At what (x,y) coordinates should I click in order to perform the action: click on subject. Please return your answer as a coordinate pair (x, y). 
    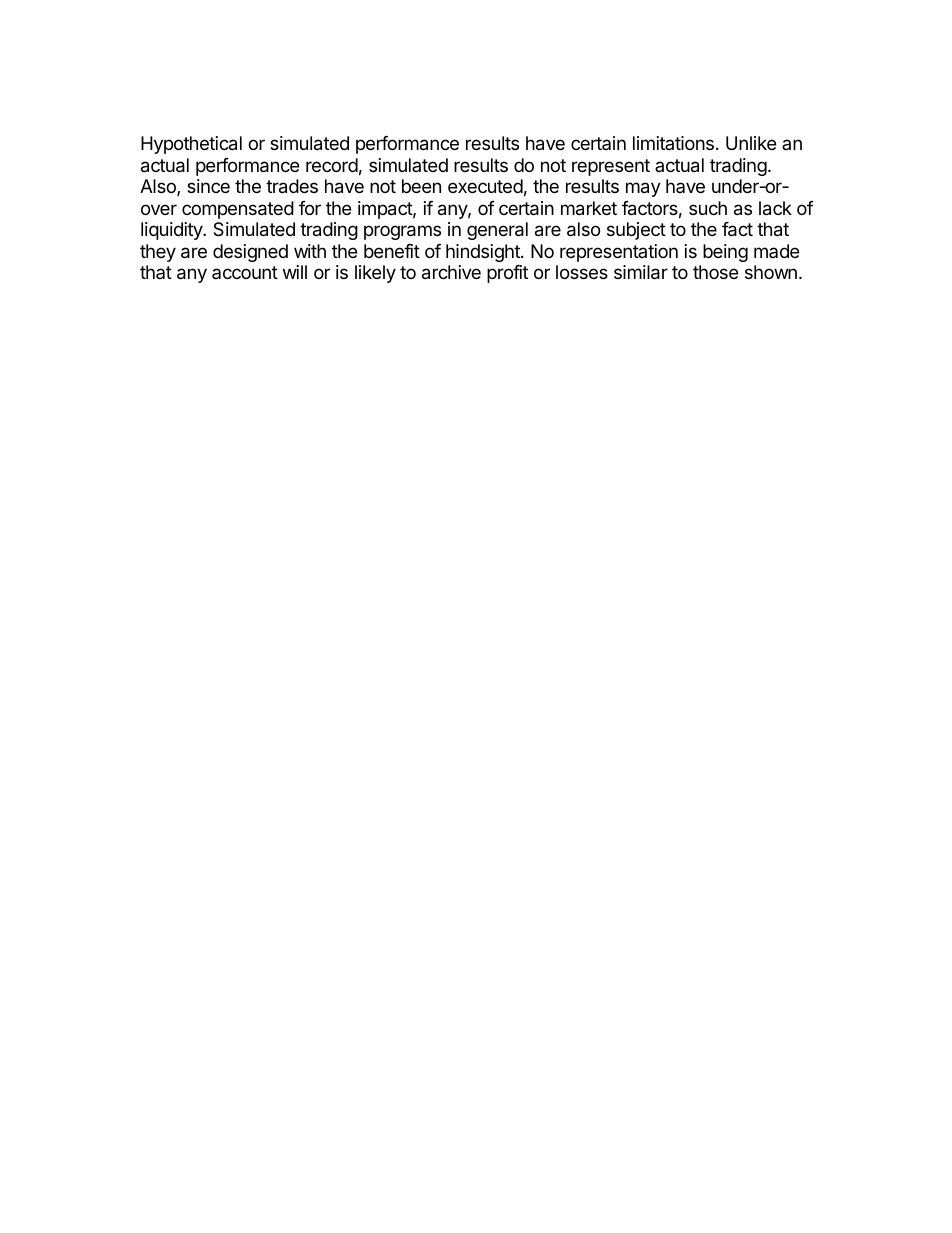
    Looking at the image, I should click on (636, 231).
